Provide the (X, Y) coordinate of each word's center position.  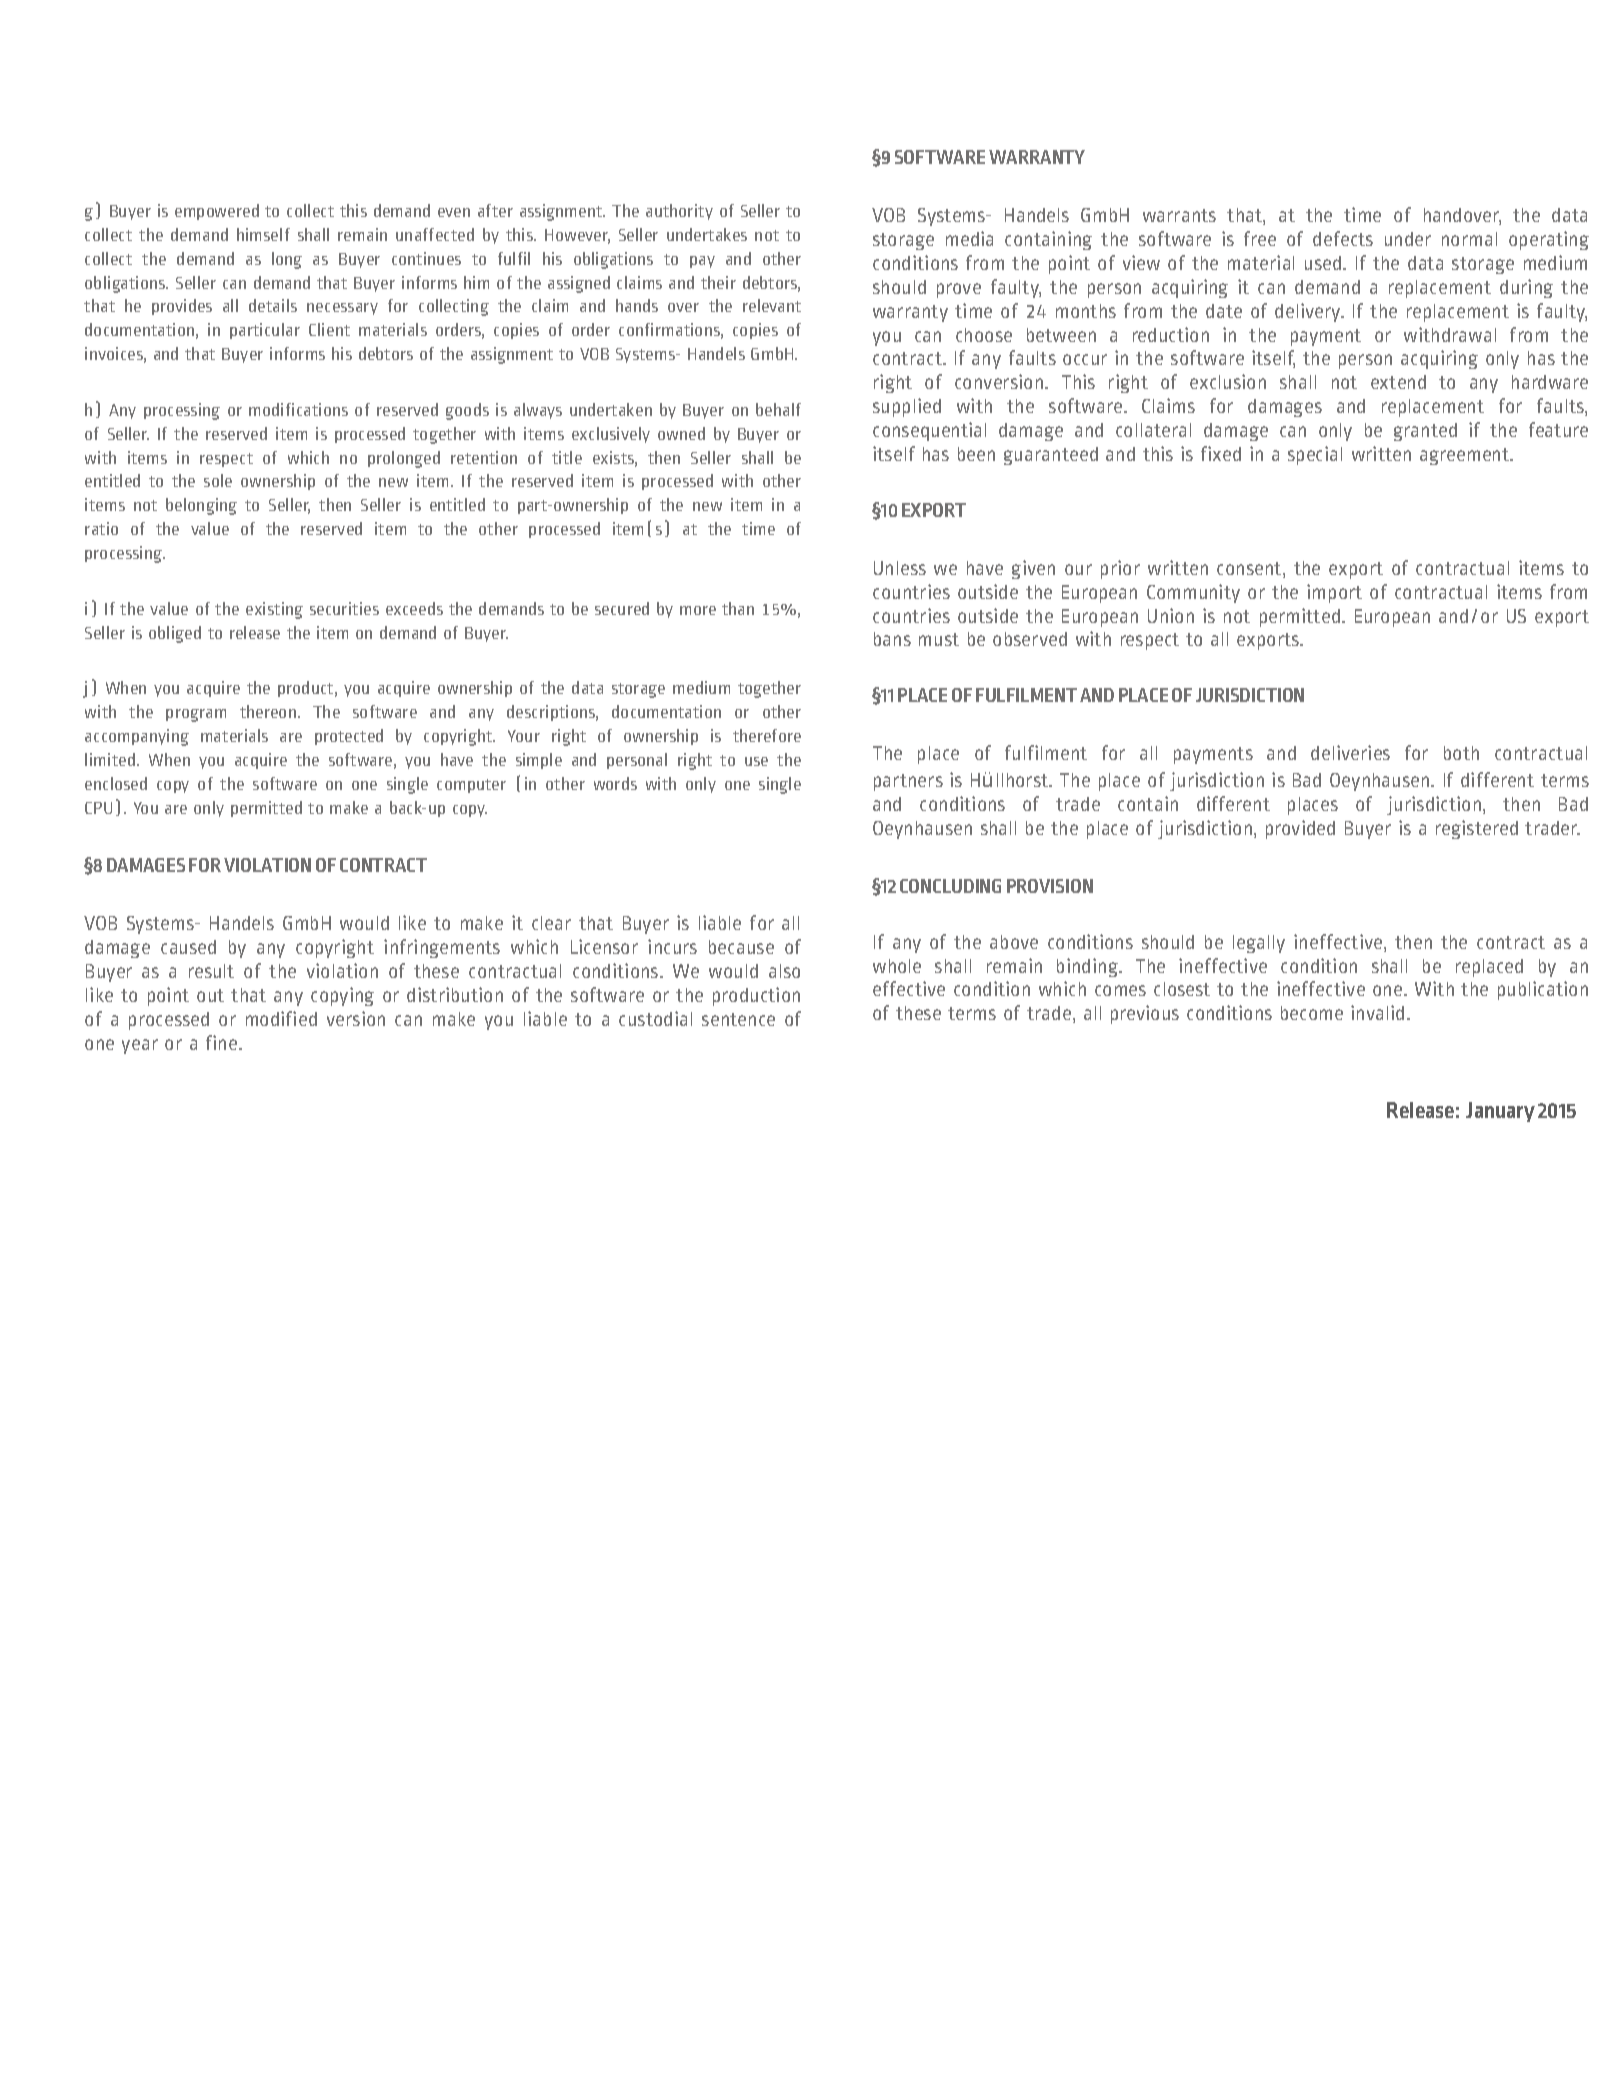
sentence (738, 1019)
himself (263, 234)
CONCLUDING (950, 886)
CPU (98, 808)
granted (1425, 432)
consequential (929, 431)
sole (218, 480)
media (969, 238)
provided (1300, 829)
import (1334, 593)
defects (1343, 238)
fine (221, 1042)
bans (892, 639)
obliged (175, 634)
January (1500, 1112)
